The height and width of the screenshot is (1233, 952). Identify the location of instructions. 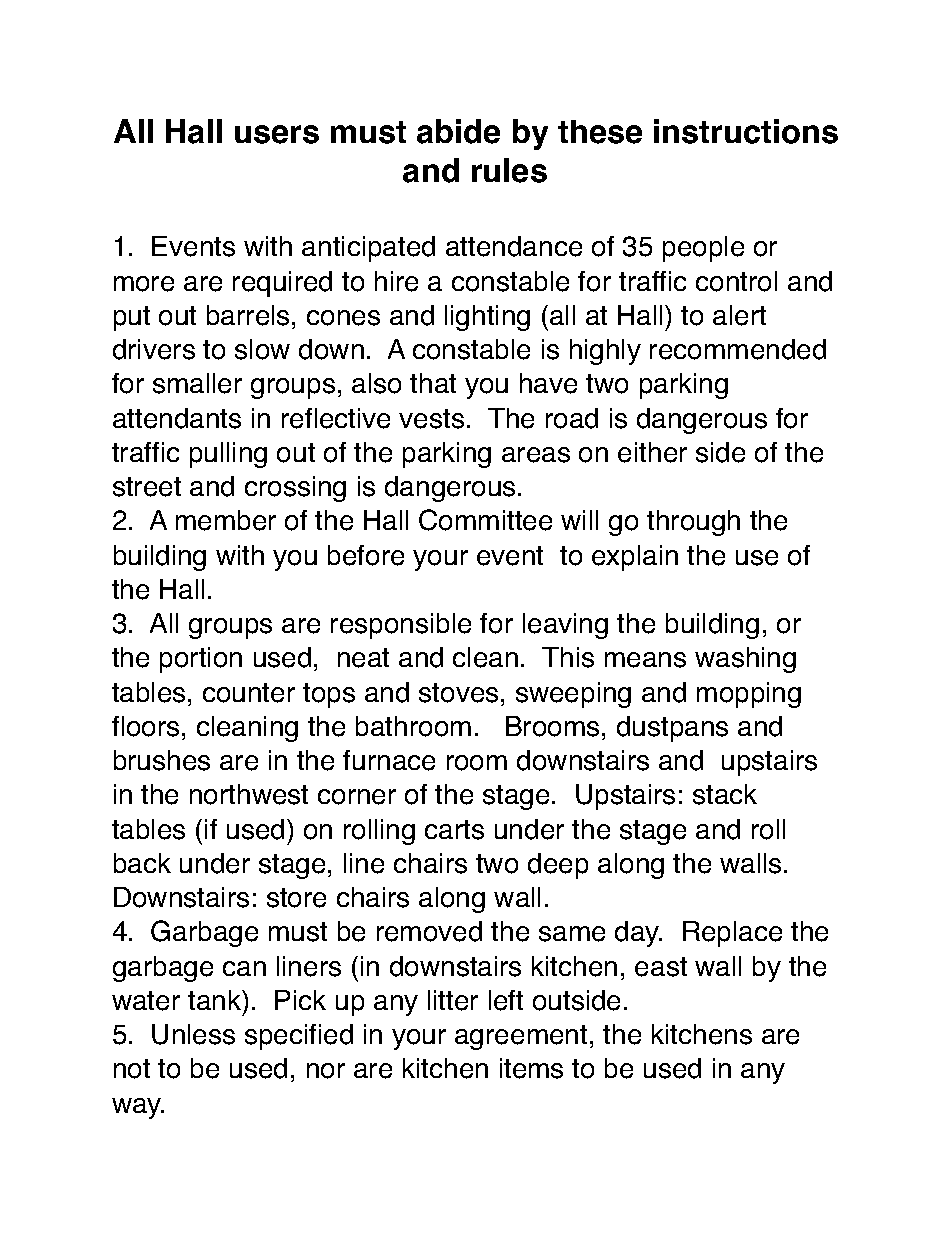
(746, 131).
